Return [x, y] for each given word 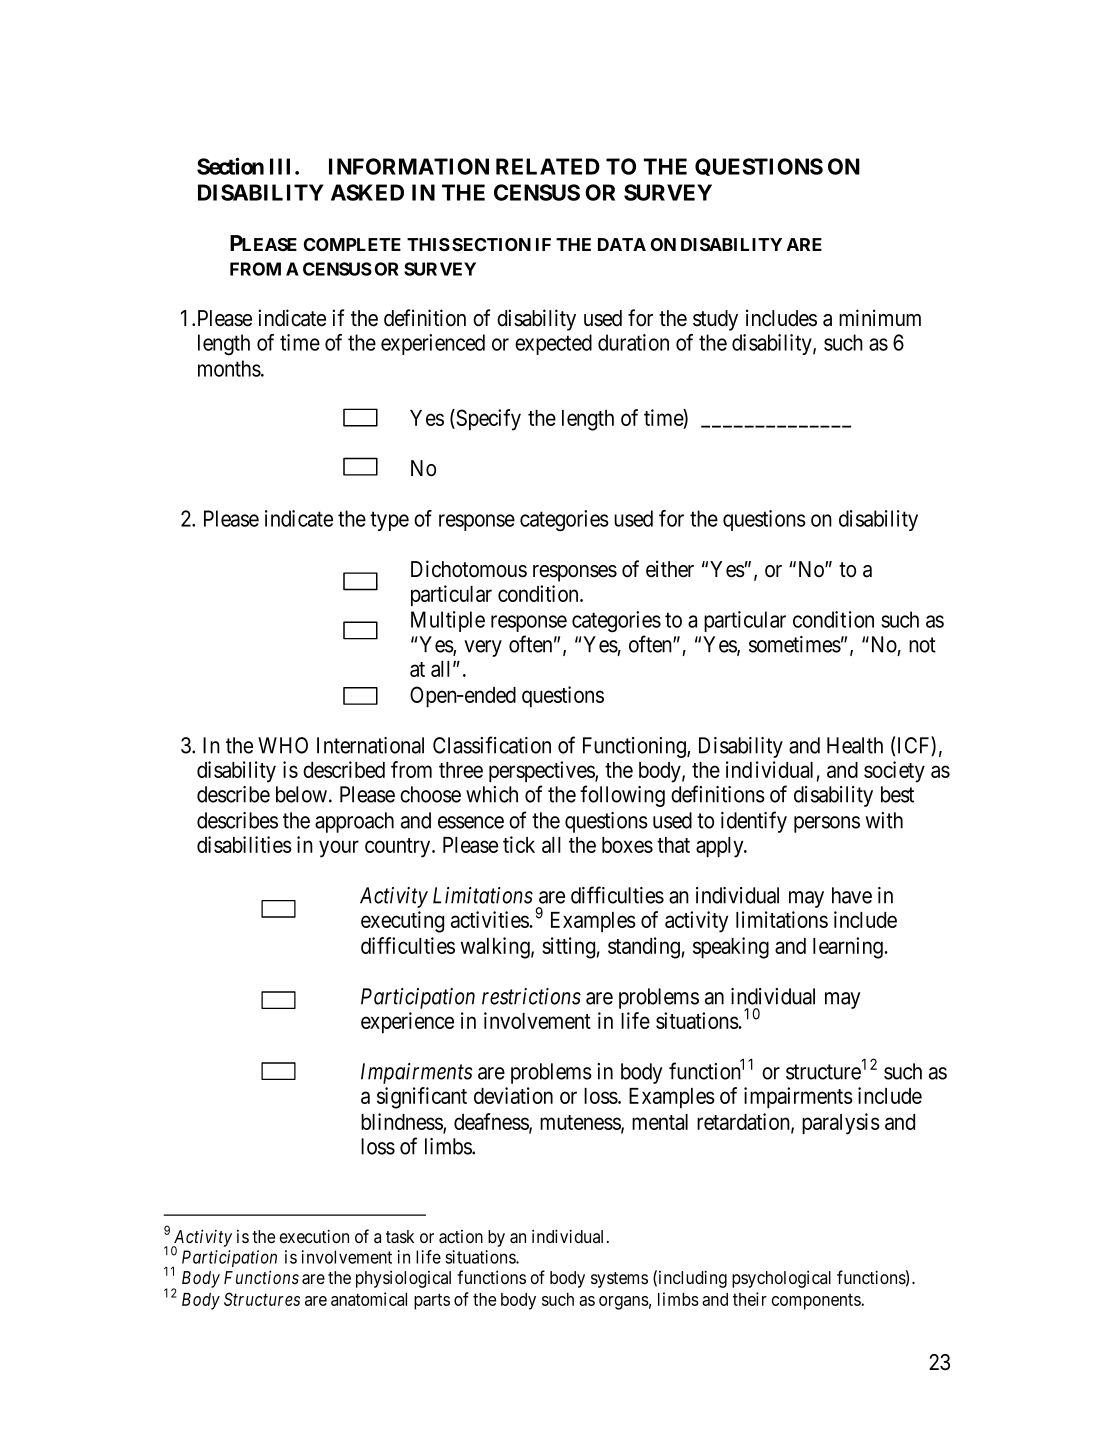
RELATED [548, 166]
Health [855, 745]
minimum [880, 317]
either [670, 569]
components [817, 1301]
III [283, 166]
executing [402, 922]
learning [848, 948]
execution [314, 1236]
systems [619, 1280]
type [389, 521]
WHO [283, 745]
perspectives [542, 772]
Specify [487, 420]
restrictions [531, 996]
